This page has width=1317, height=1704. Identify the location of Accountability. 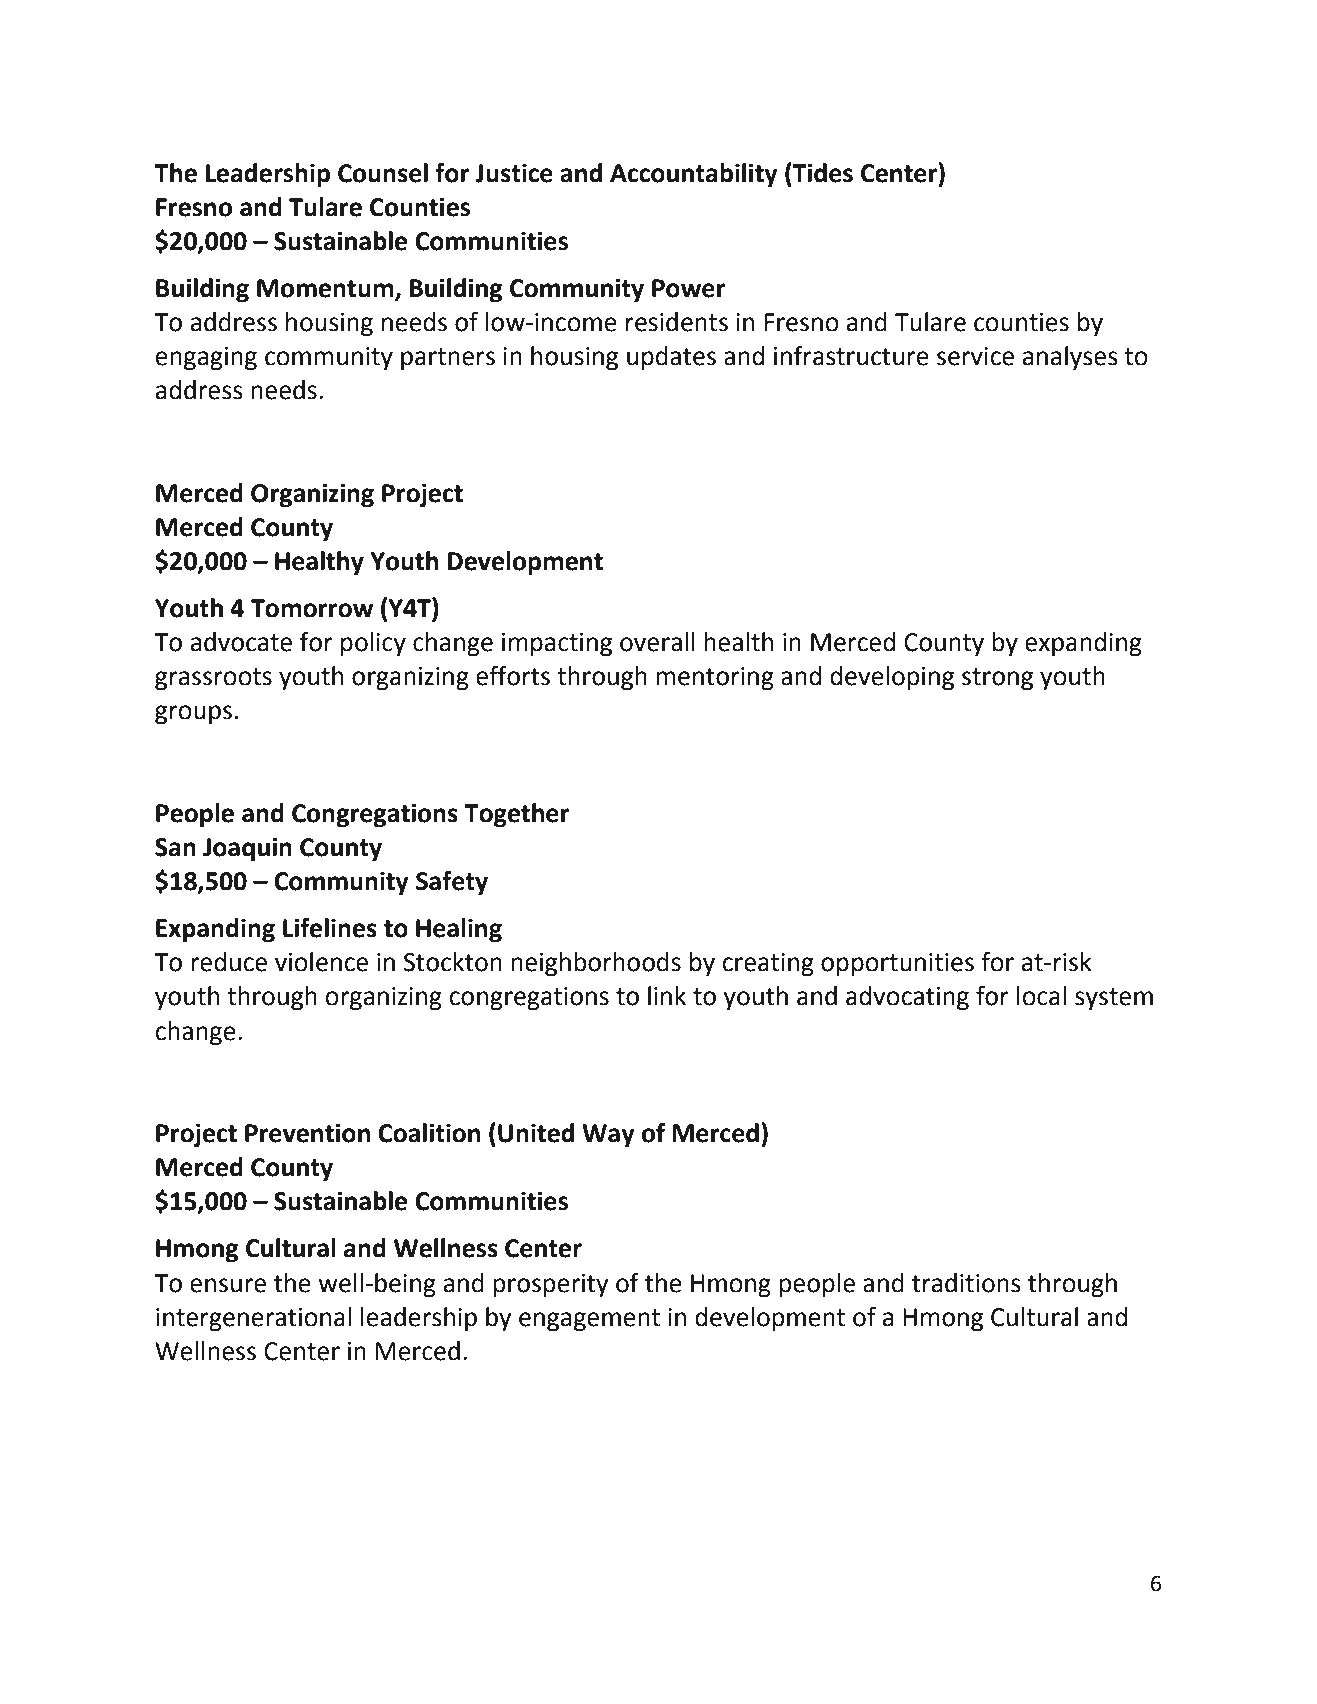
(694, 175).
